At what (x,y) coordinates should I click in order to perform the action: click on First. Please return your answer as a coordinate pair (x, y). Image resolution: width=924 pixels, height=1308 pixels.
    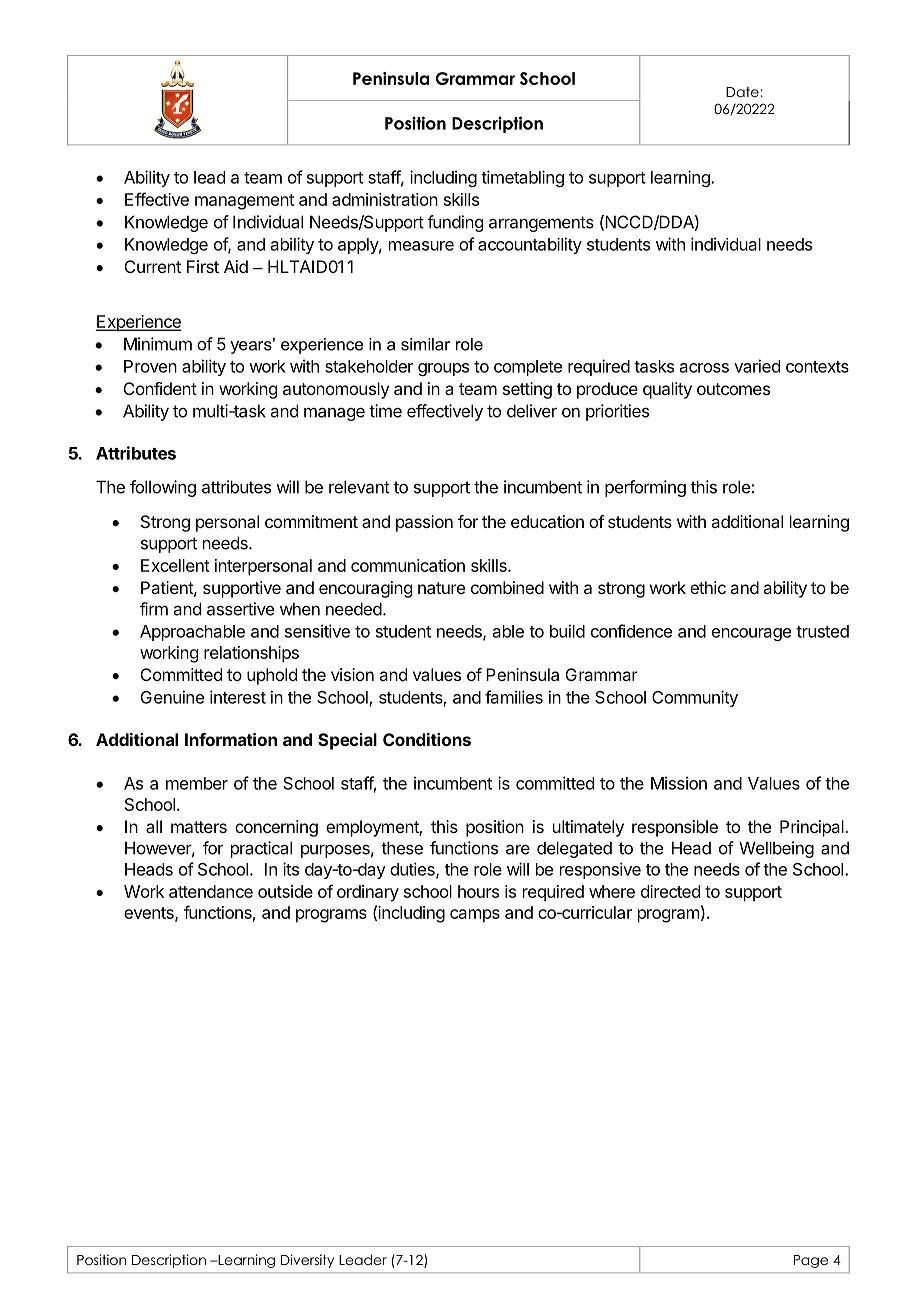
    Looking at the image, I should click on (203, 266).
